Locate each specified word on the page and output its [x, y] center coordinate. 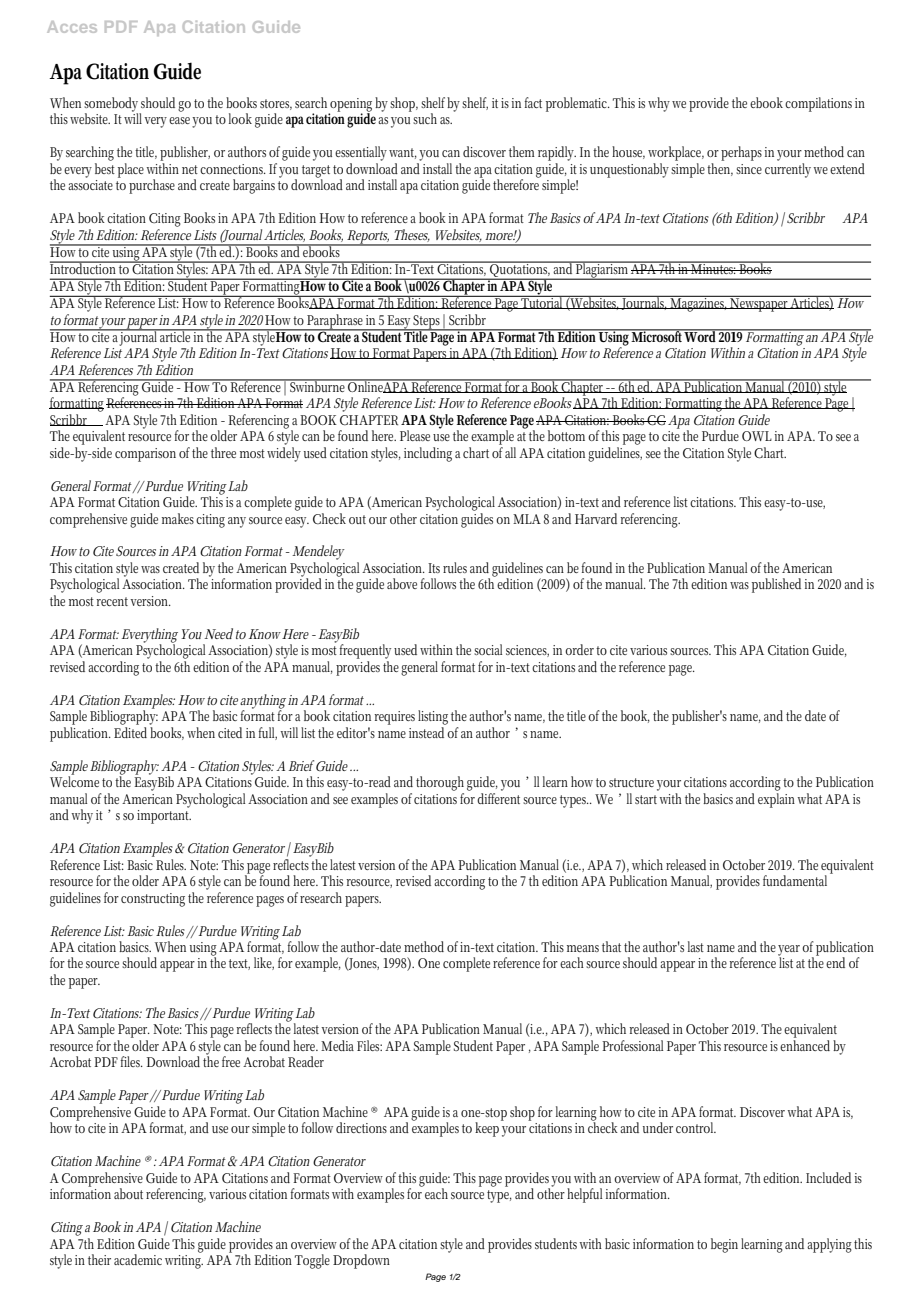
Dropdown [361, 1261]
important [164, 815]
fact [533, 102]
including [428, 454]
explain [778, 799]
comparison [145, 455]
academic [138, 1259]
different [498, 797]
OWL [757, 436]
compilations [818, 104]
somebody [112, 105]
